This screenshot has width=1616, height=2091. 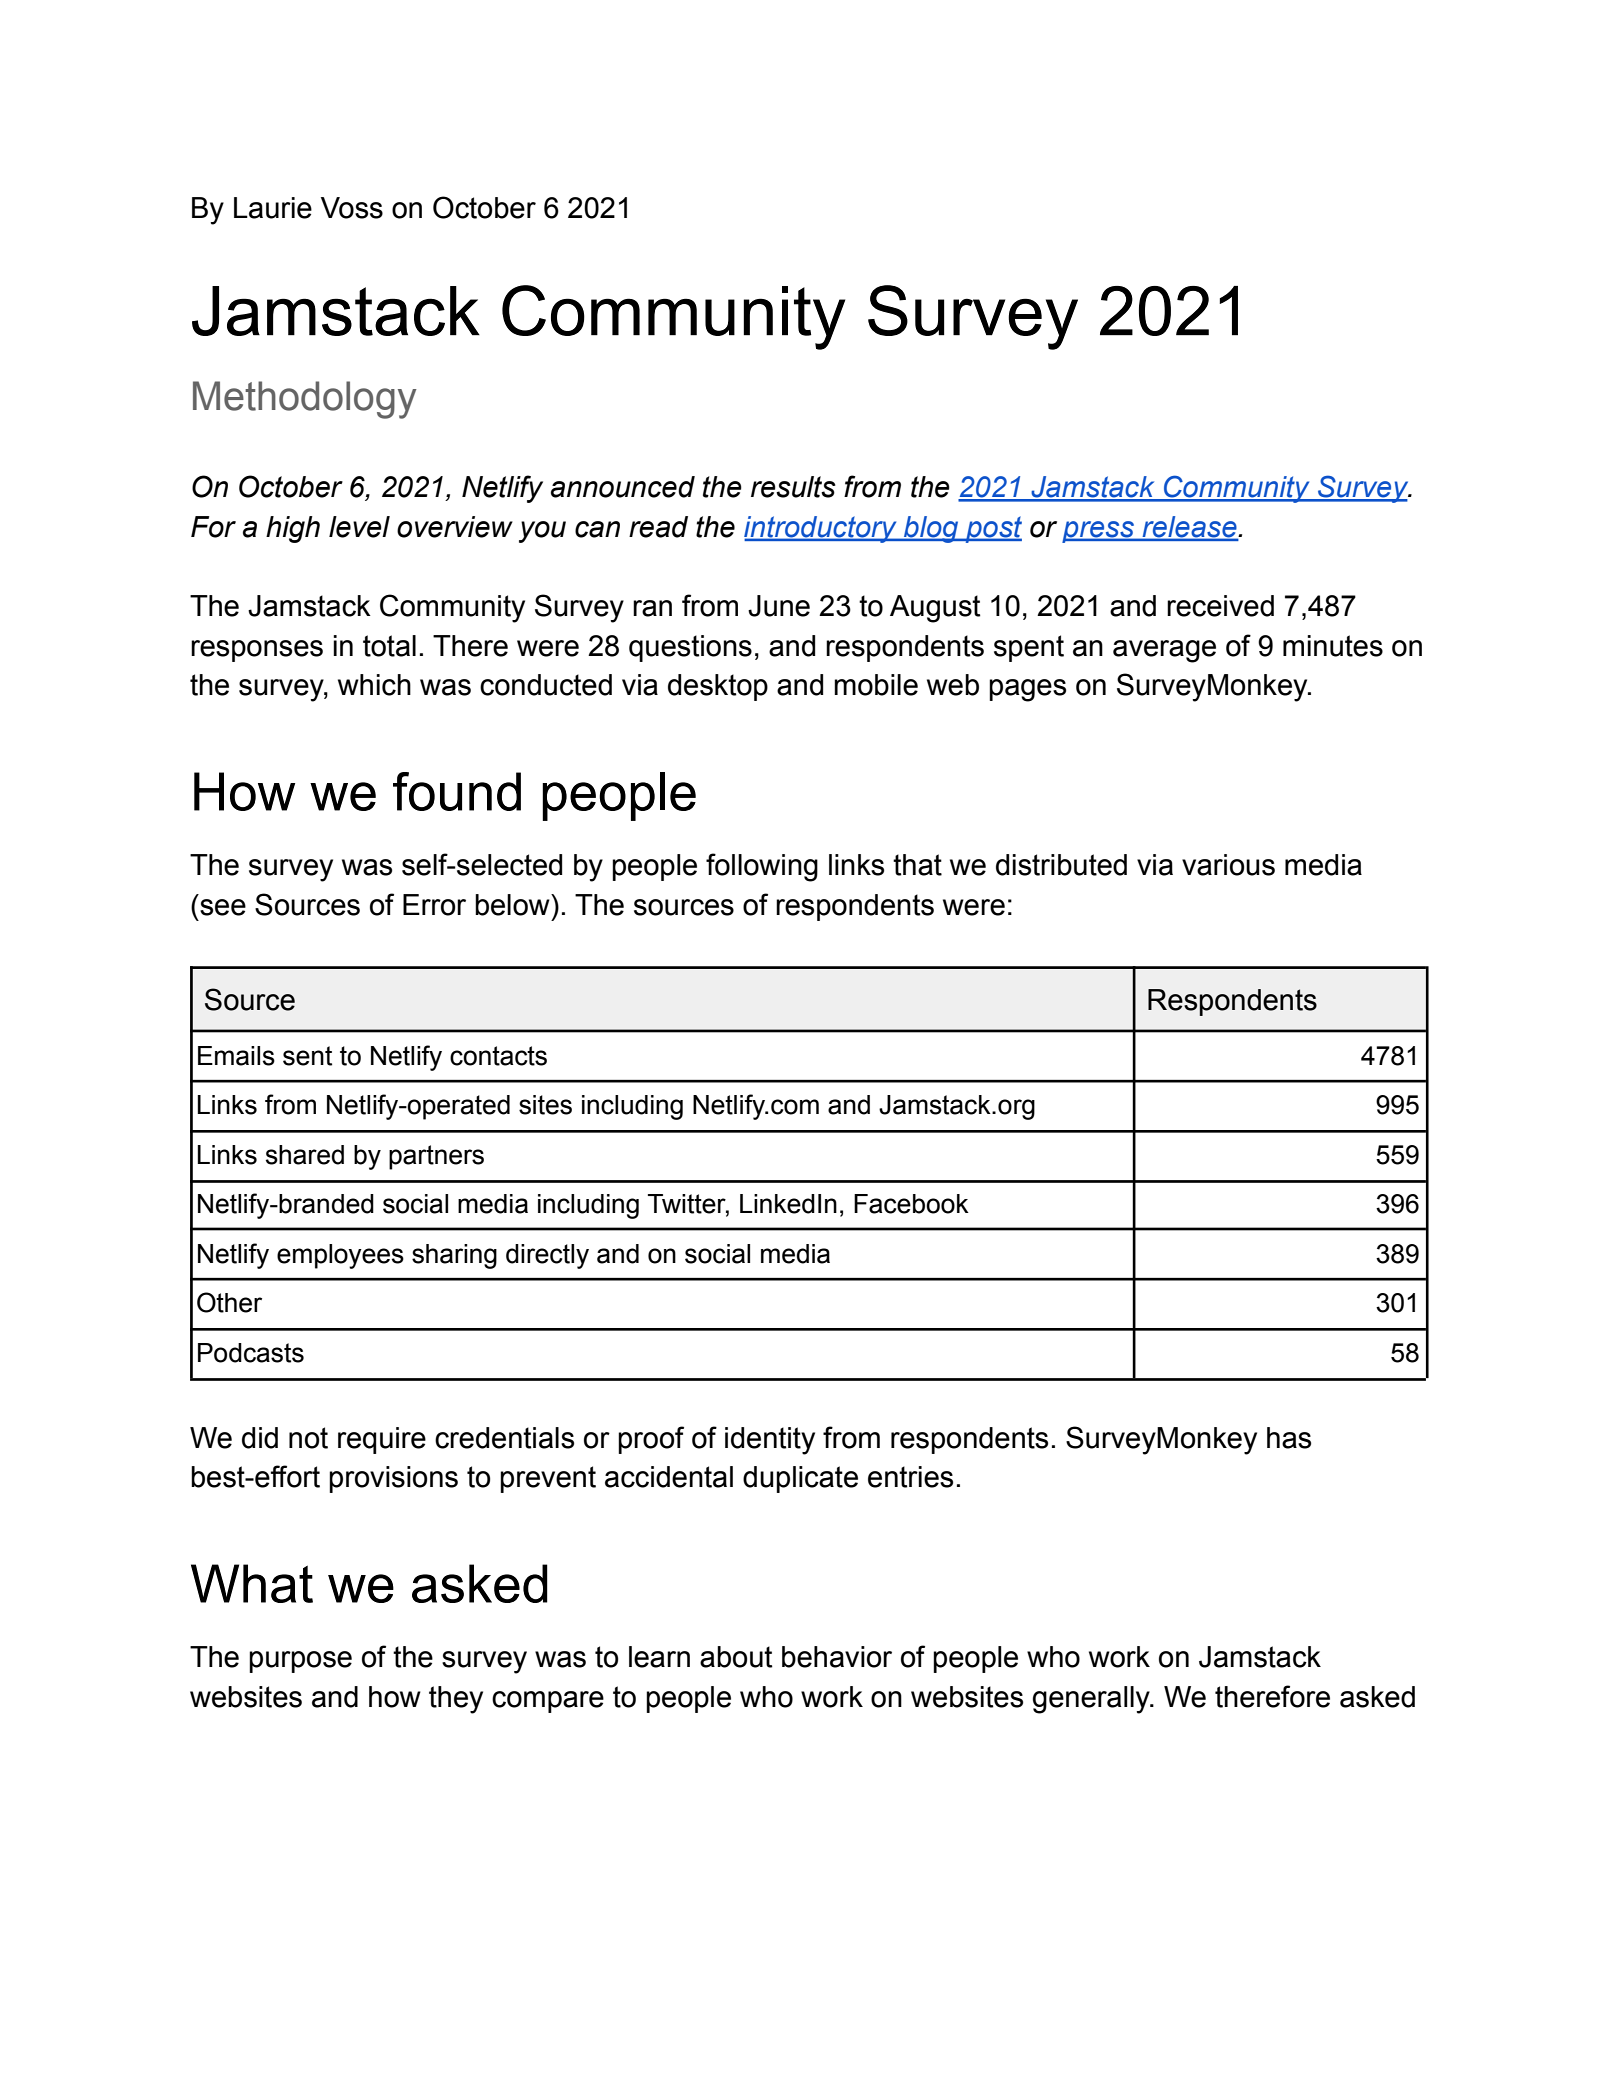 What do you see at coordinates (305, 1155) in the screenshot?
I see `shared` at bounding box center [305, 1155].
